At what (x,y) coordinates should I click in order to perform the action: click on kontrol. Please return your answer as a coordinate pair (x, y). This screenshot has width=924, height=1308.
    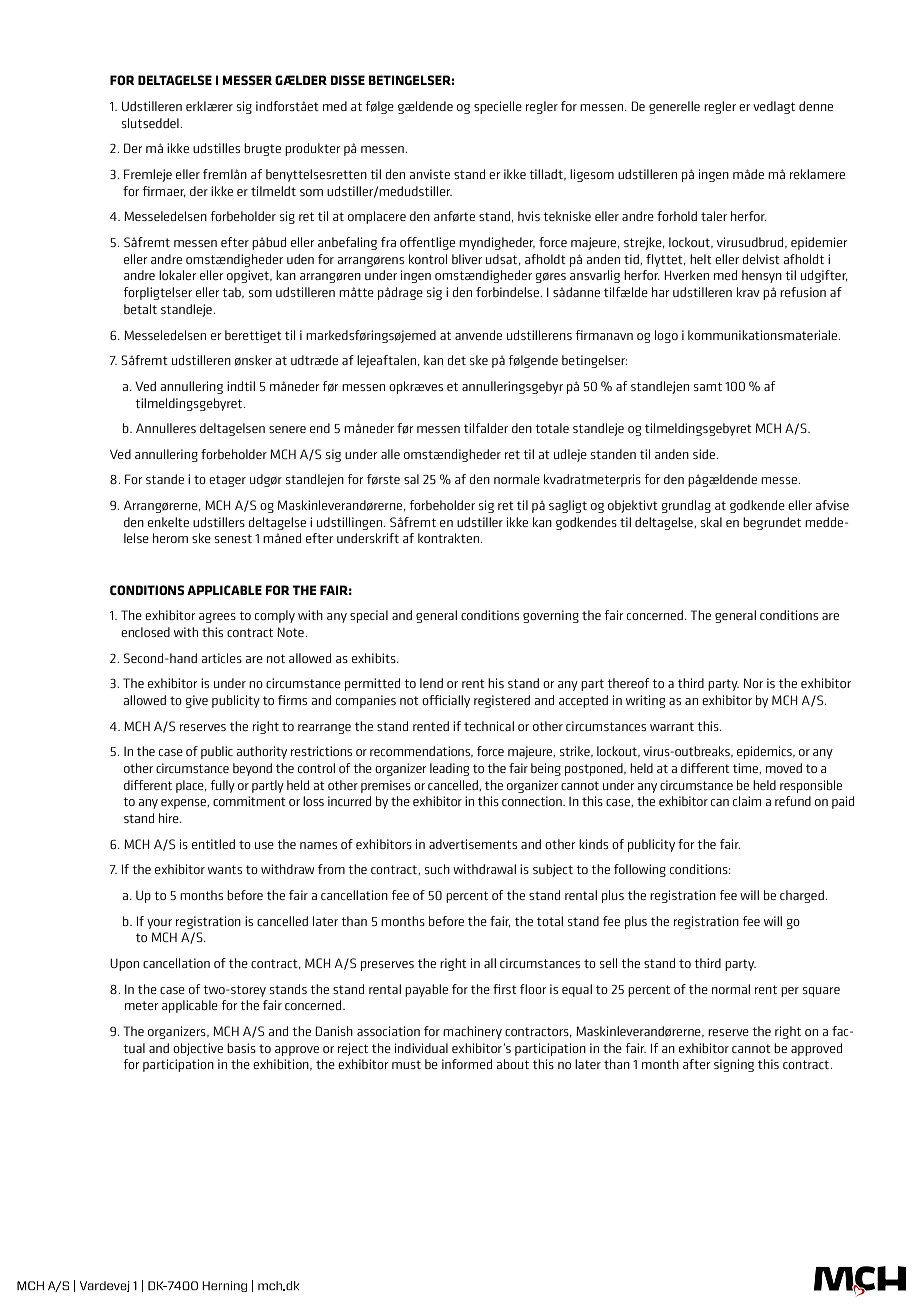
    Looking at the image, I should click on (428, 259).
